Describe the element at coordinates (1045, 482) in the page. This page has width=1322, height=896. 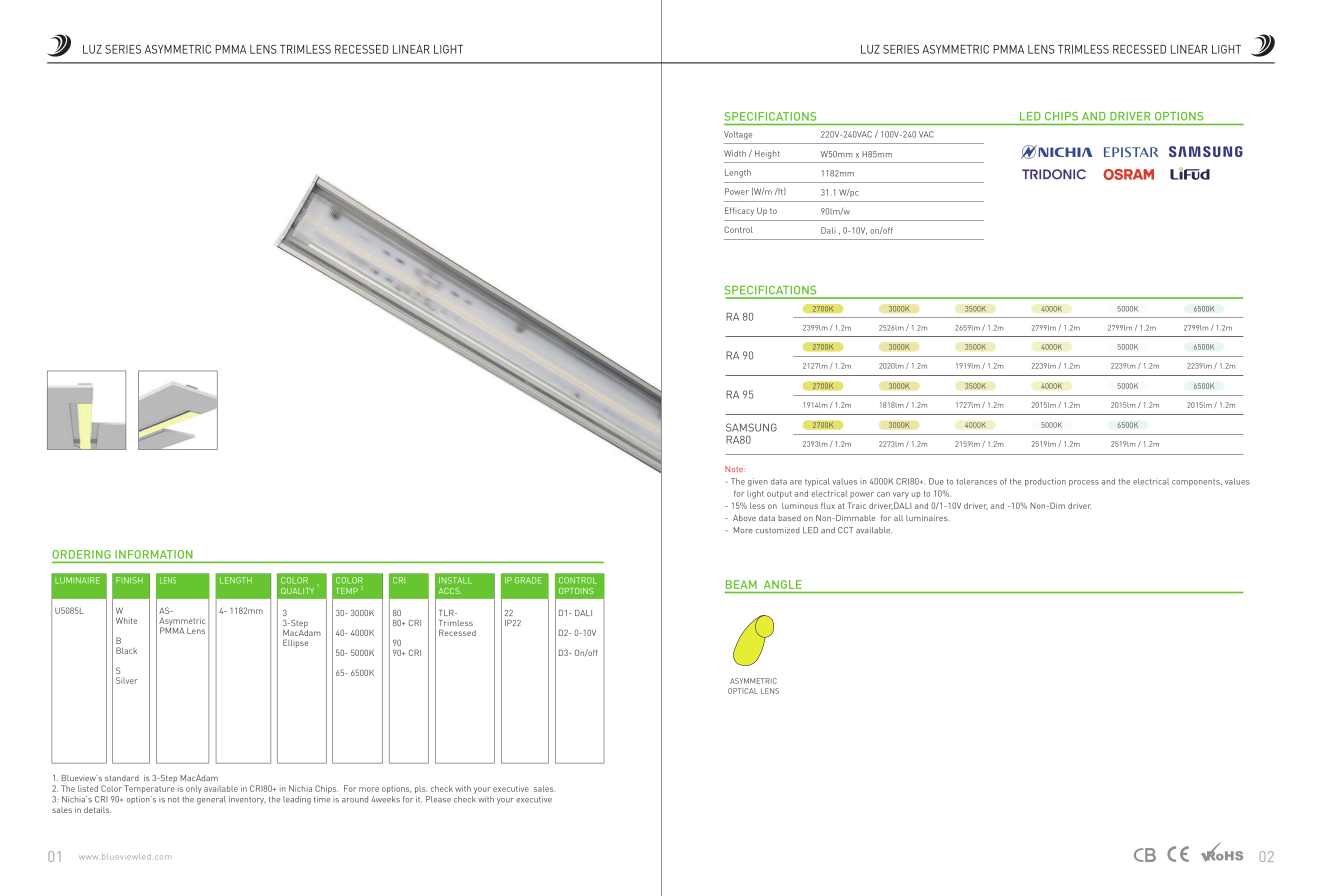
I see `production` at that location.
